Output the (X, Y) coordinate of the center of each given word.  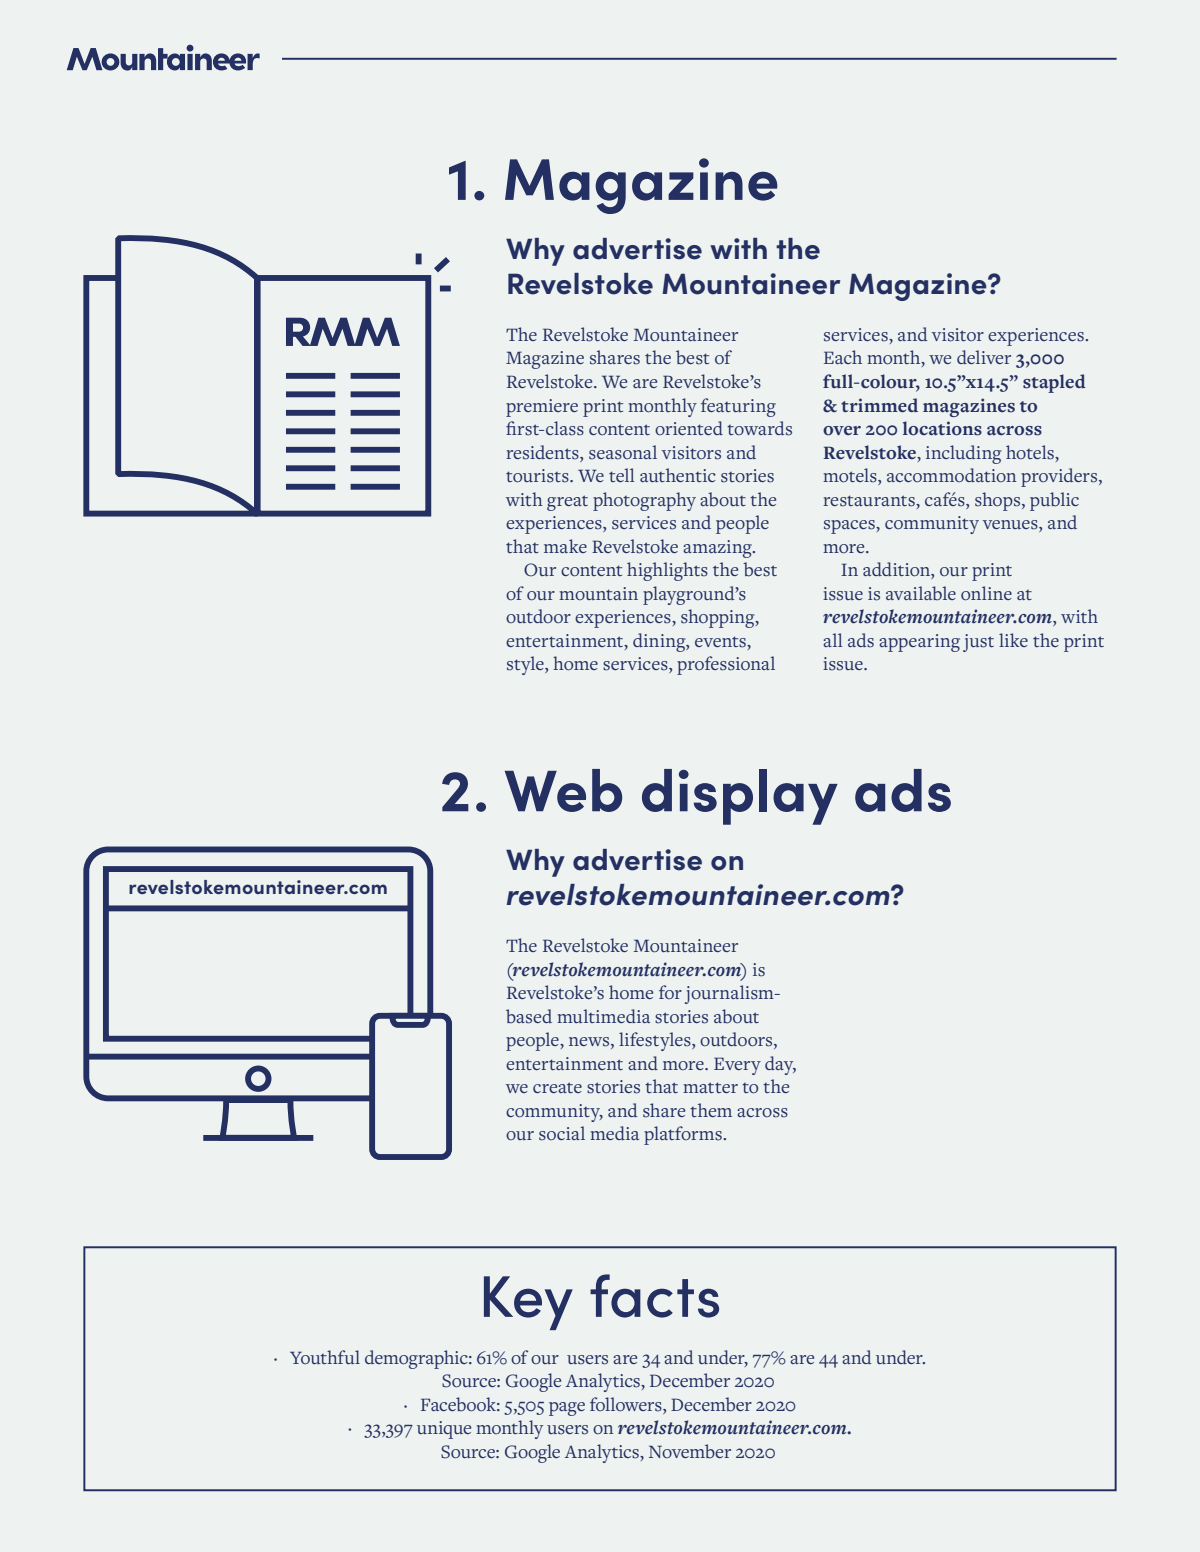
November (690, 1451)
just (978, 643)
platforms (684, 1135)
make (565, 546)
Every (737, 1066)
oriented (689, 428)
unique (444, 1430)
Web (563, 790)
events (721, 642)
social (562, 1133)
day (780, 1065)
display (740, 797)
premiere (542, 408)
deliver (984, 357)
